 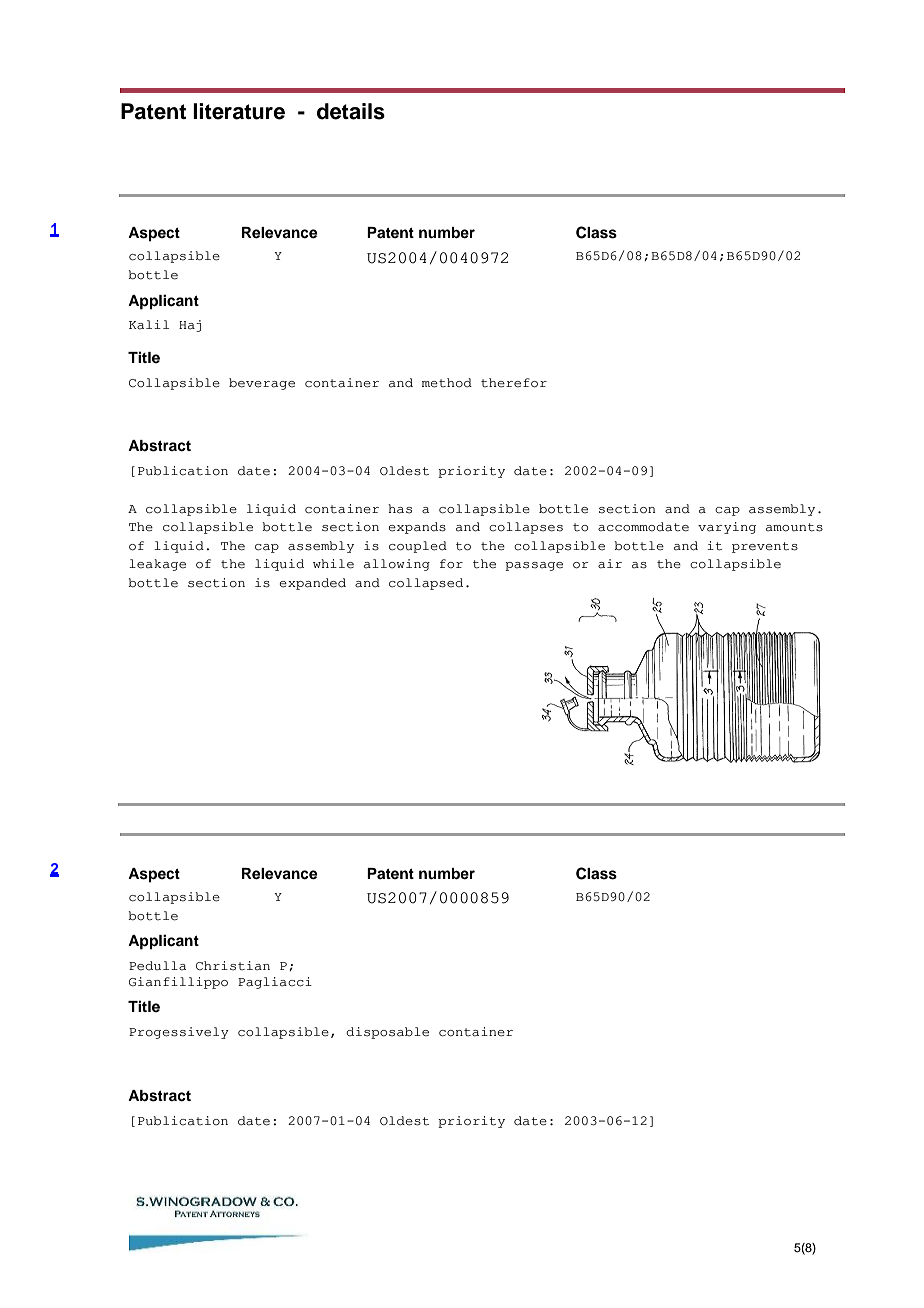 I want to click on leakage, so click(x=157, y=565).
